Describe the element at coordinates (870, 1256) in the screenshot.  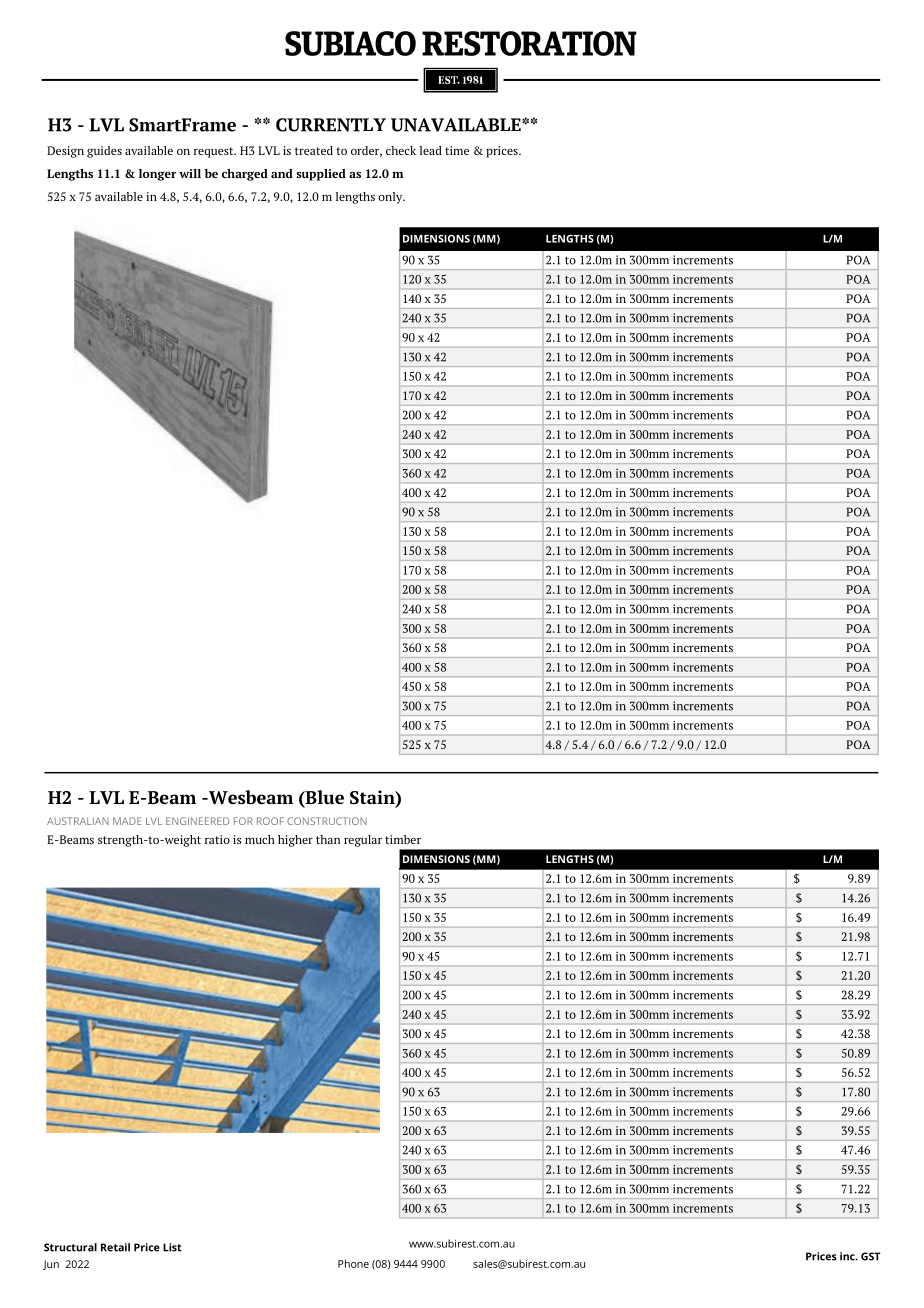
I see `GST` at that location.
